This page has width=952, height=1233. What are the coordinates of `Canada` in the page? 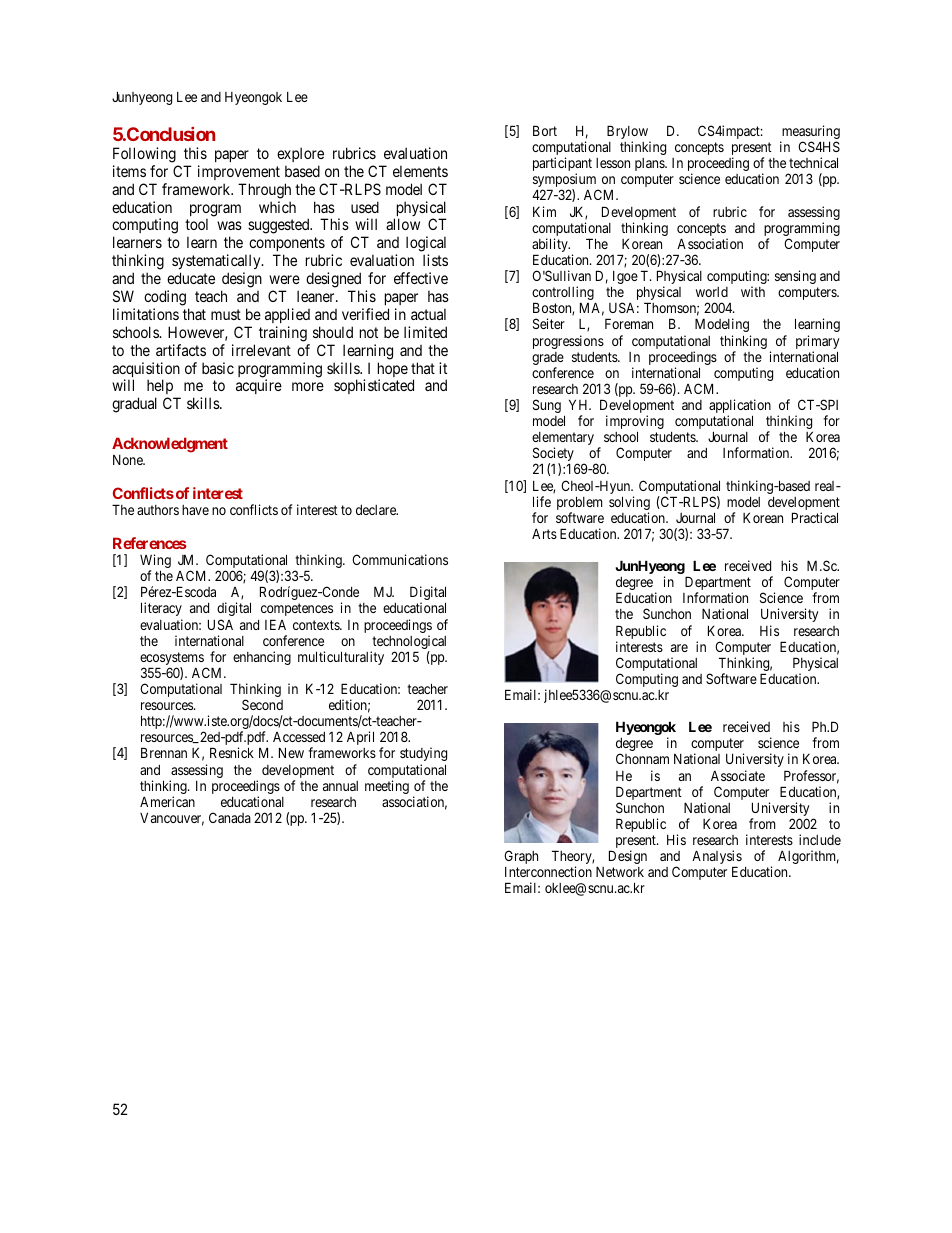 It's located at (230, 817).
